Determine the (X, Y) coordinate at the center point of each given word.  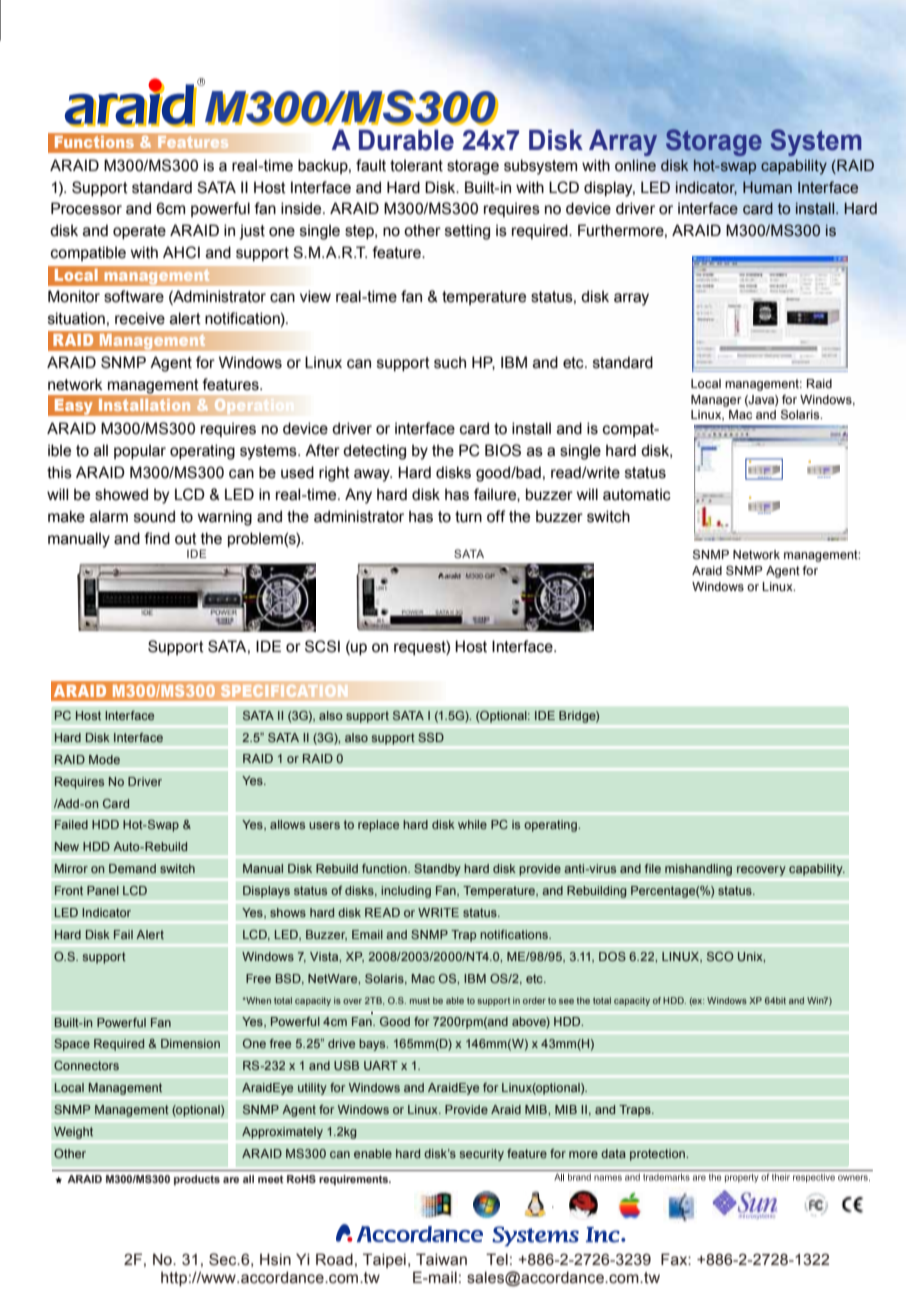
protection (659, 1155)
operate (139, 232)
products (197, 1180)
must (420, 1000)
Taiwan (441, 1259)
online (635, 165)
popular (140, 451)
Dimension (190, 1043)
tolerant (416, 165)
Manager (716, 401)
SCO (720, 956)
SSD (431, 737)
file (653, 868)
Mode (104, 759)
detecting (374, 452)
